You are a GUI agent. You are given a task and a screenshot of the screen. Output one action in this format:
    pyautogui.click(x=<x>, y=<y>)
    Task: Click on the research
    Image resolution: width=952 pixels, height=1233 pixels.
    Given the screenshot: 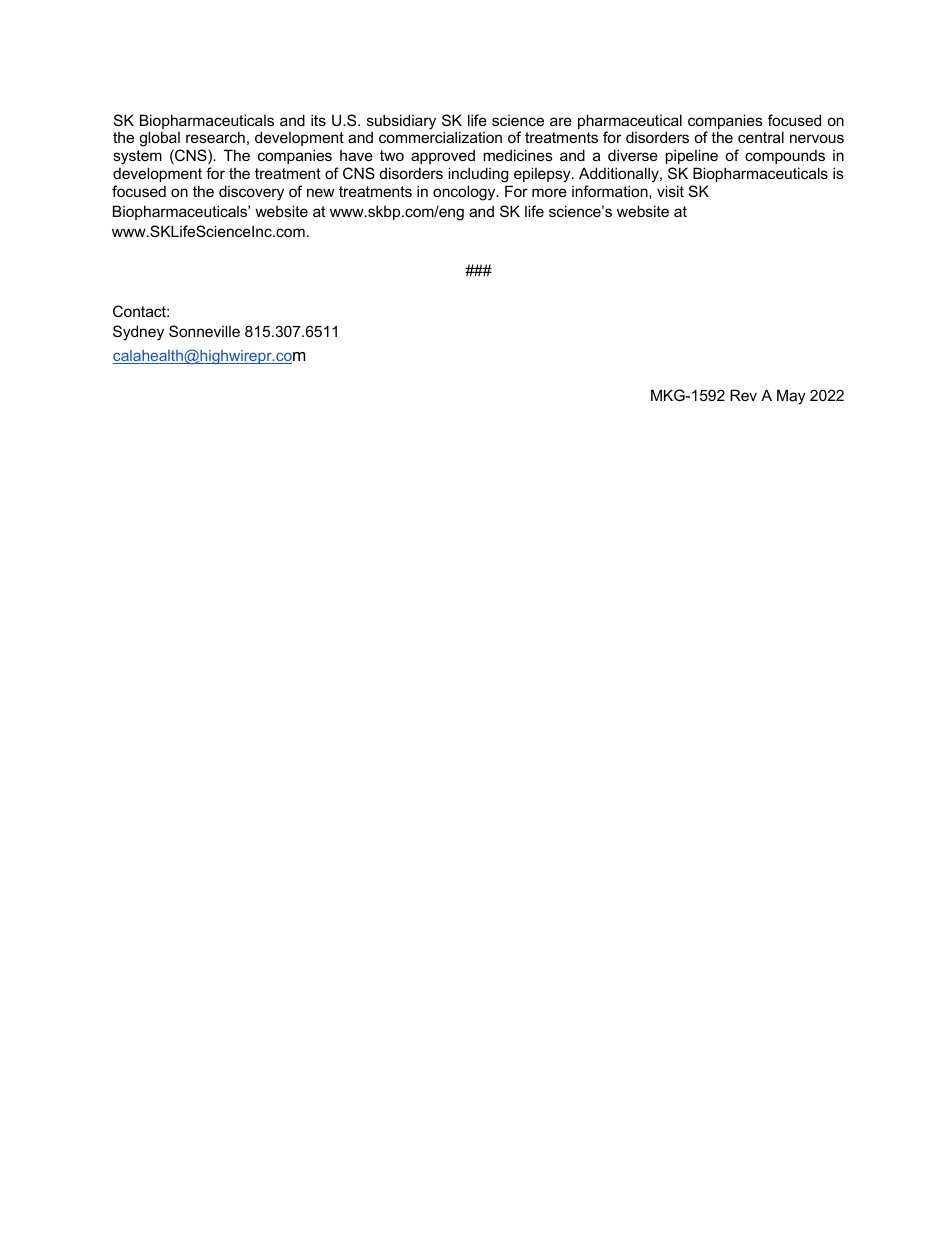 What is the action you would take?
    pyautogui.click(x=215, y=137)
